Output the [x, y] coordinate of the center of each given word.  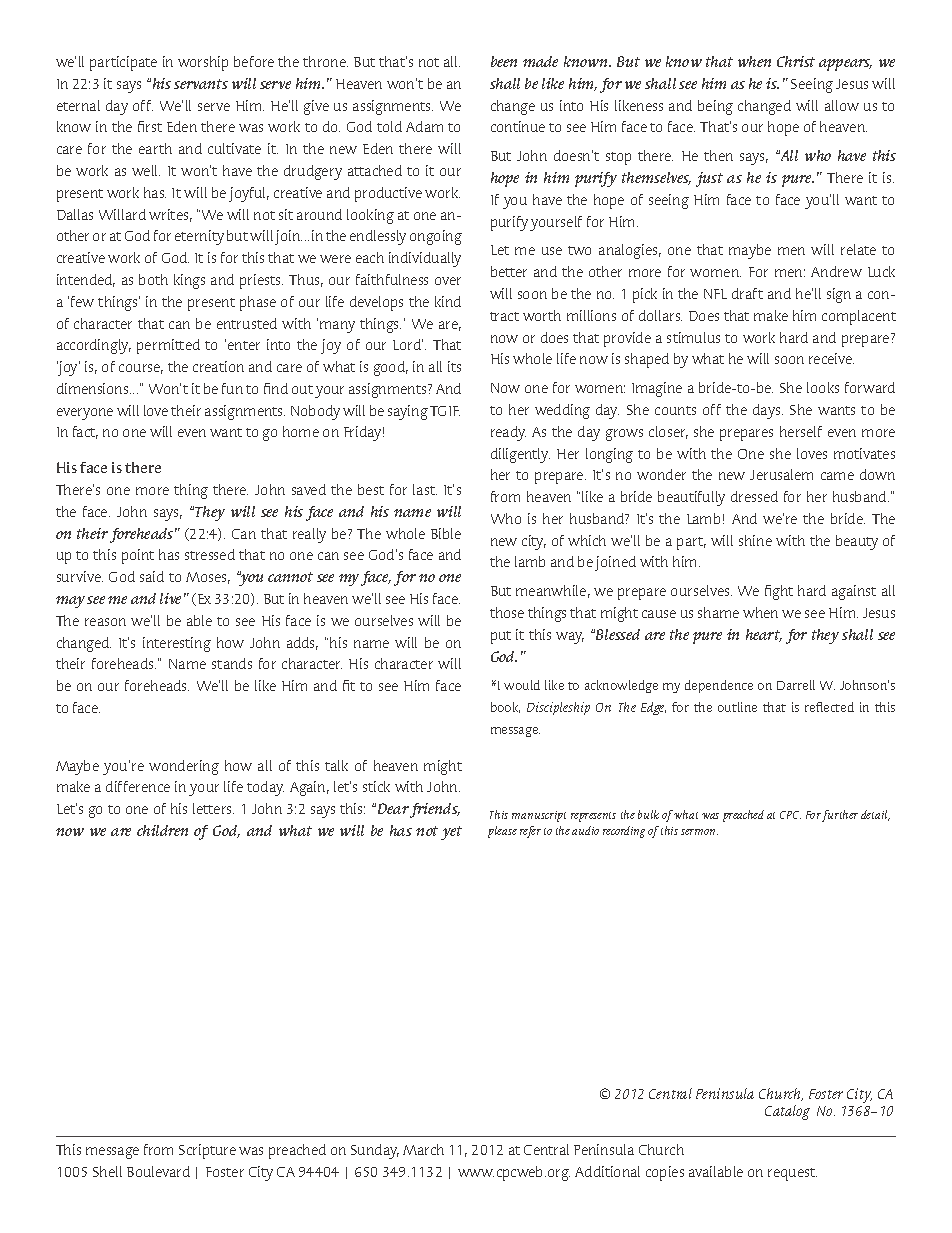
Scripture [207, 1151]
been [504, 61]
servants [201, 84]
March [423, 1149]
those [507, 612]
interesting [177, 644]
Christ [796, 61]
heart [764, 635]
